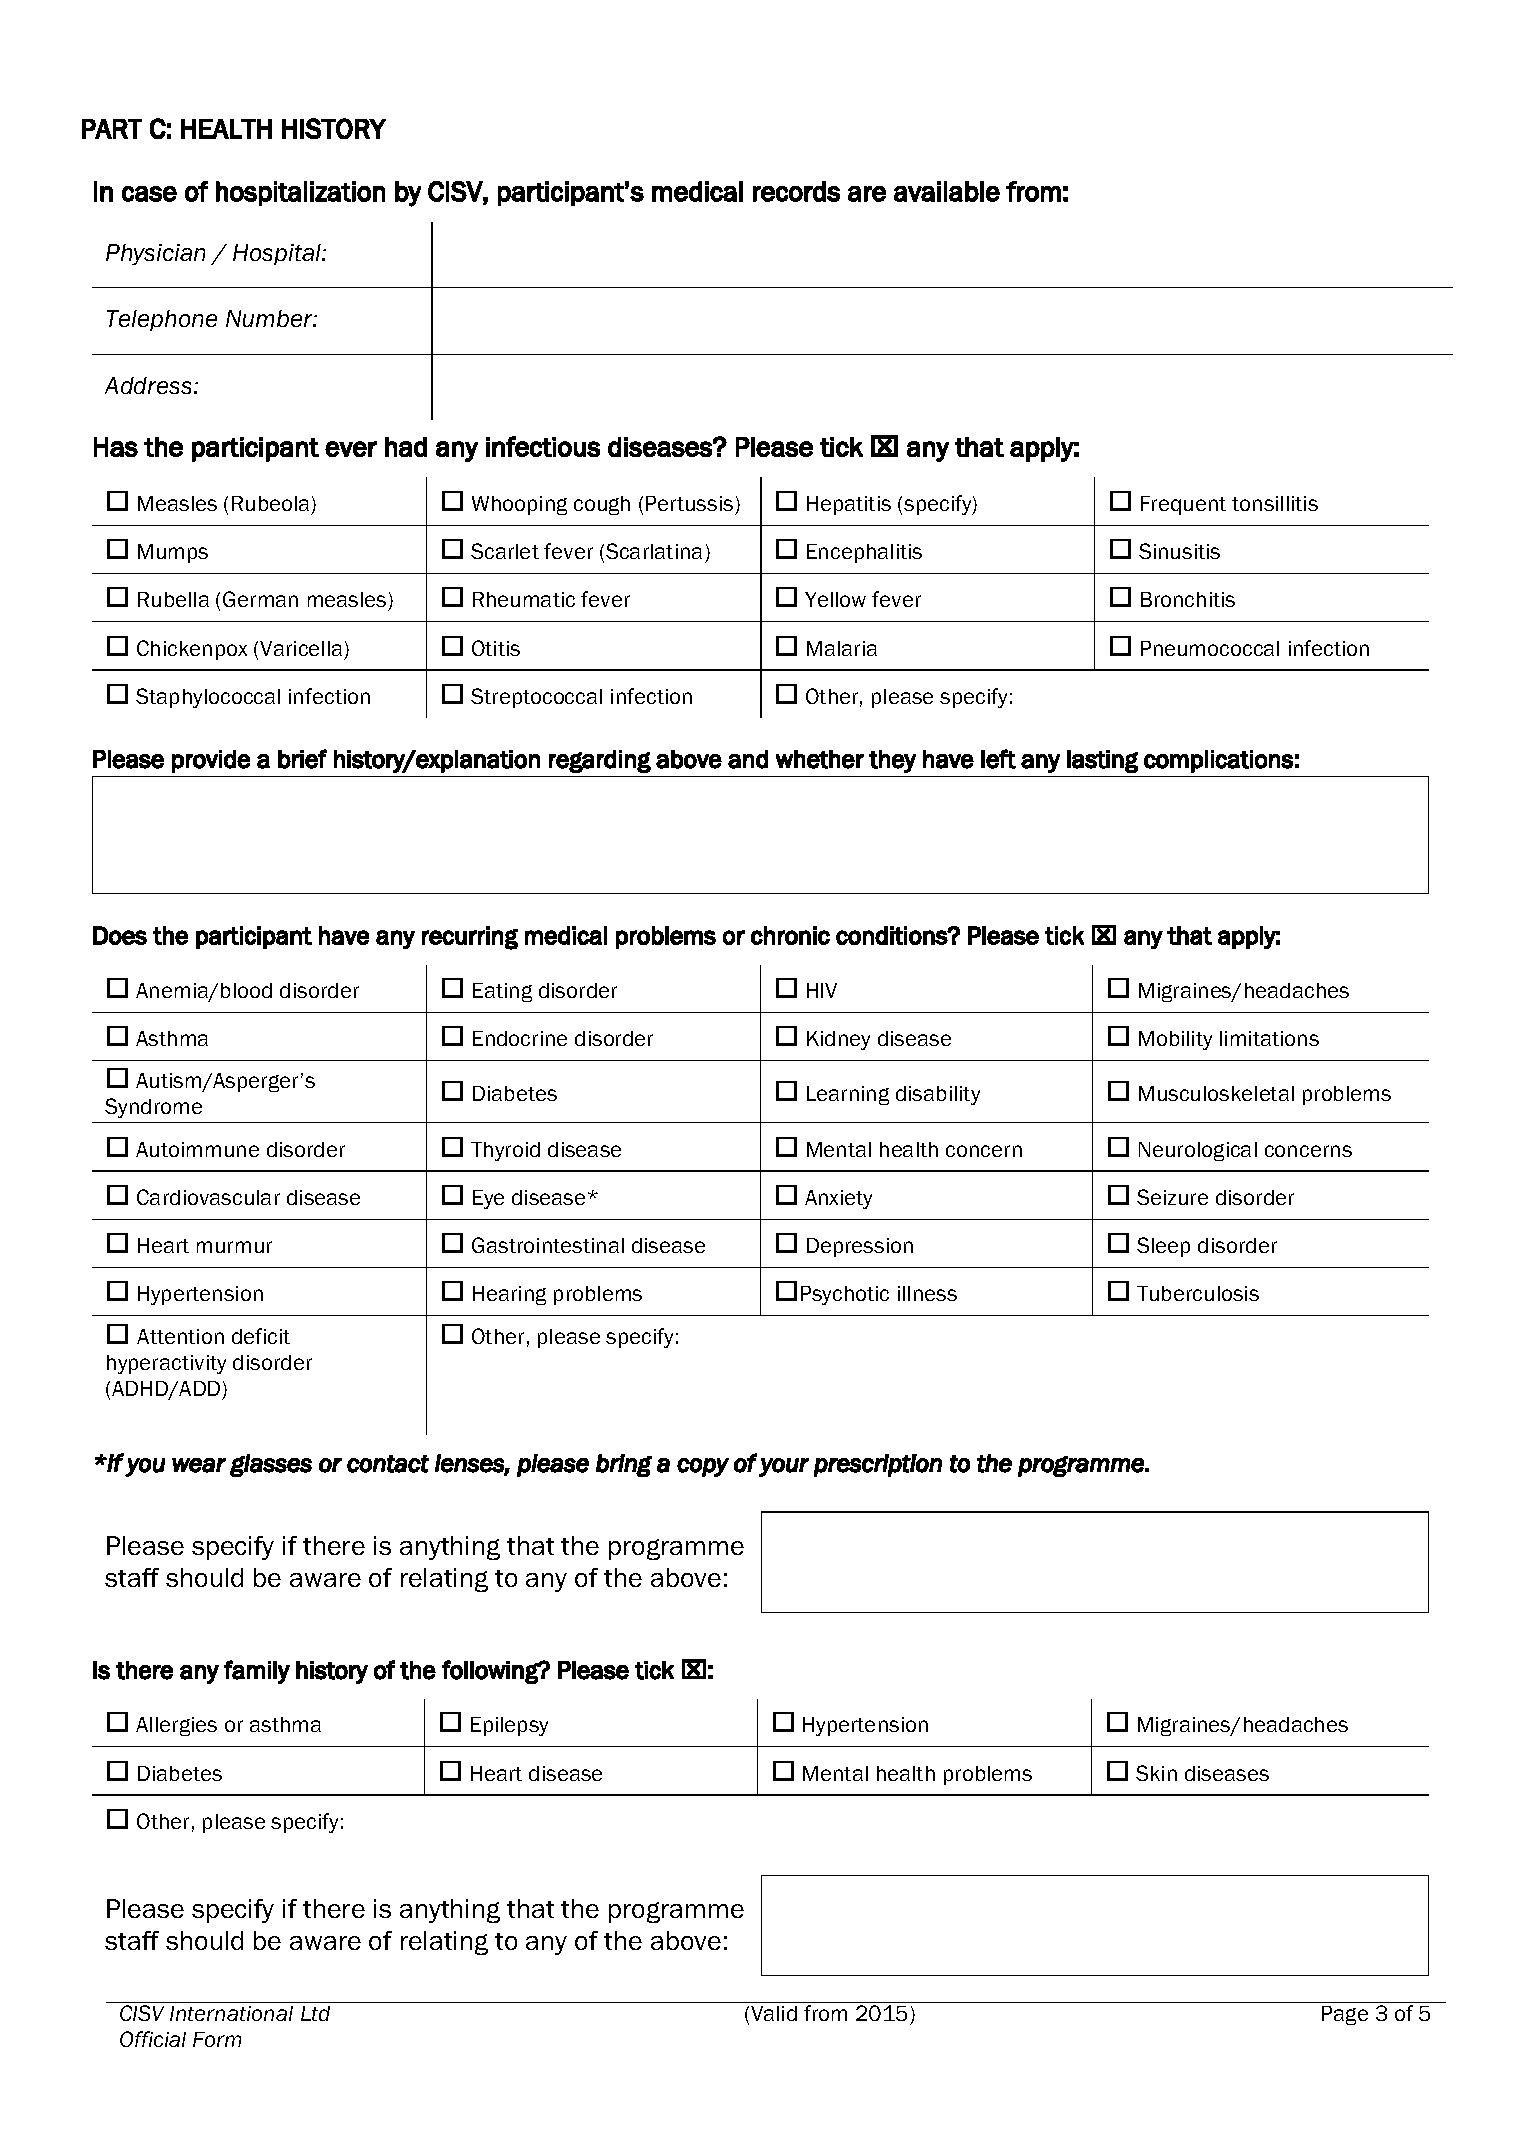 The height and width of the image is (2151, 1521). I want to click on Valid, so click(774, 2013).
